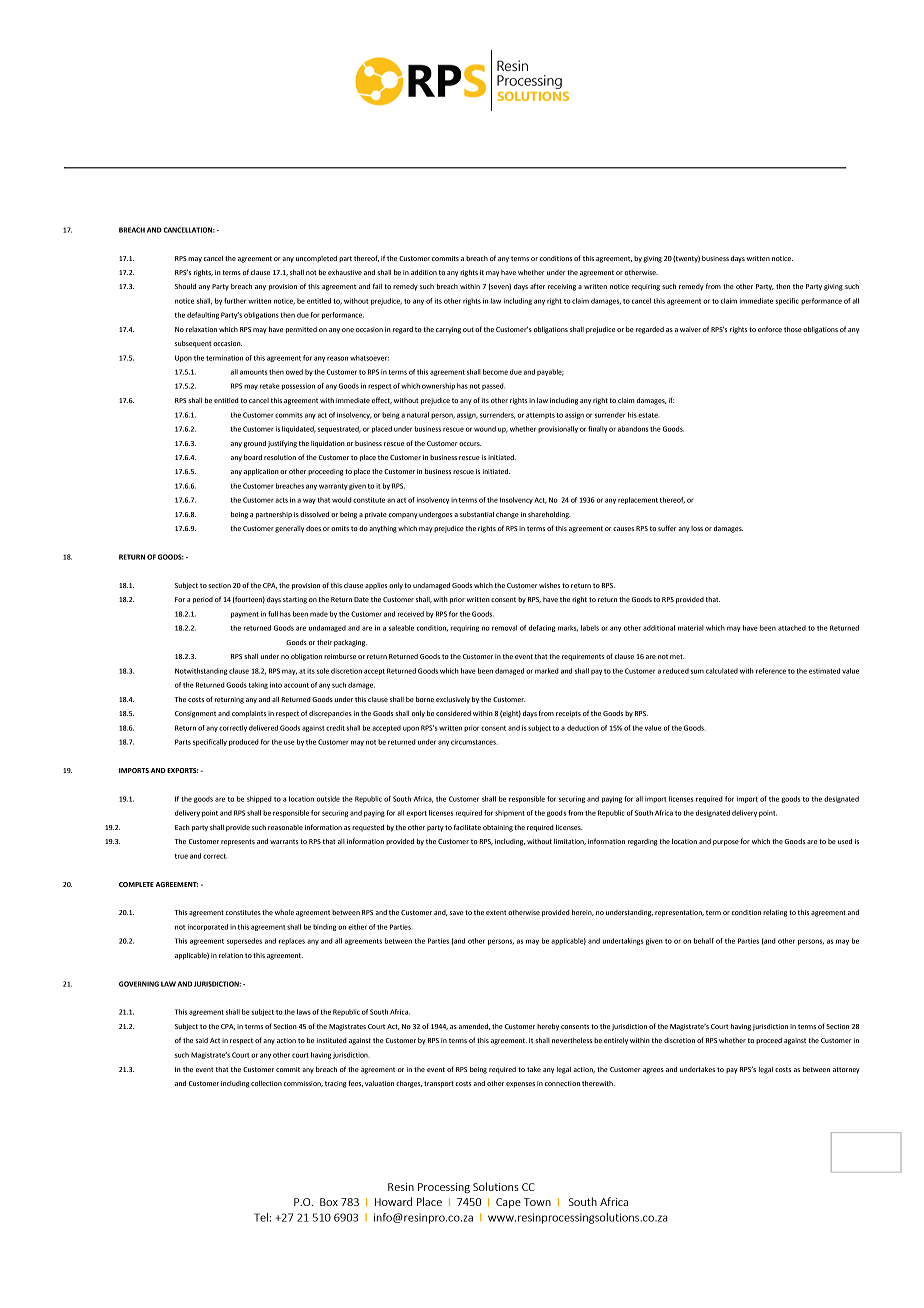 Image resolution: width=924 pixels, height=1308 pixels. I want to click on circumstances, so click(474, 742).
